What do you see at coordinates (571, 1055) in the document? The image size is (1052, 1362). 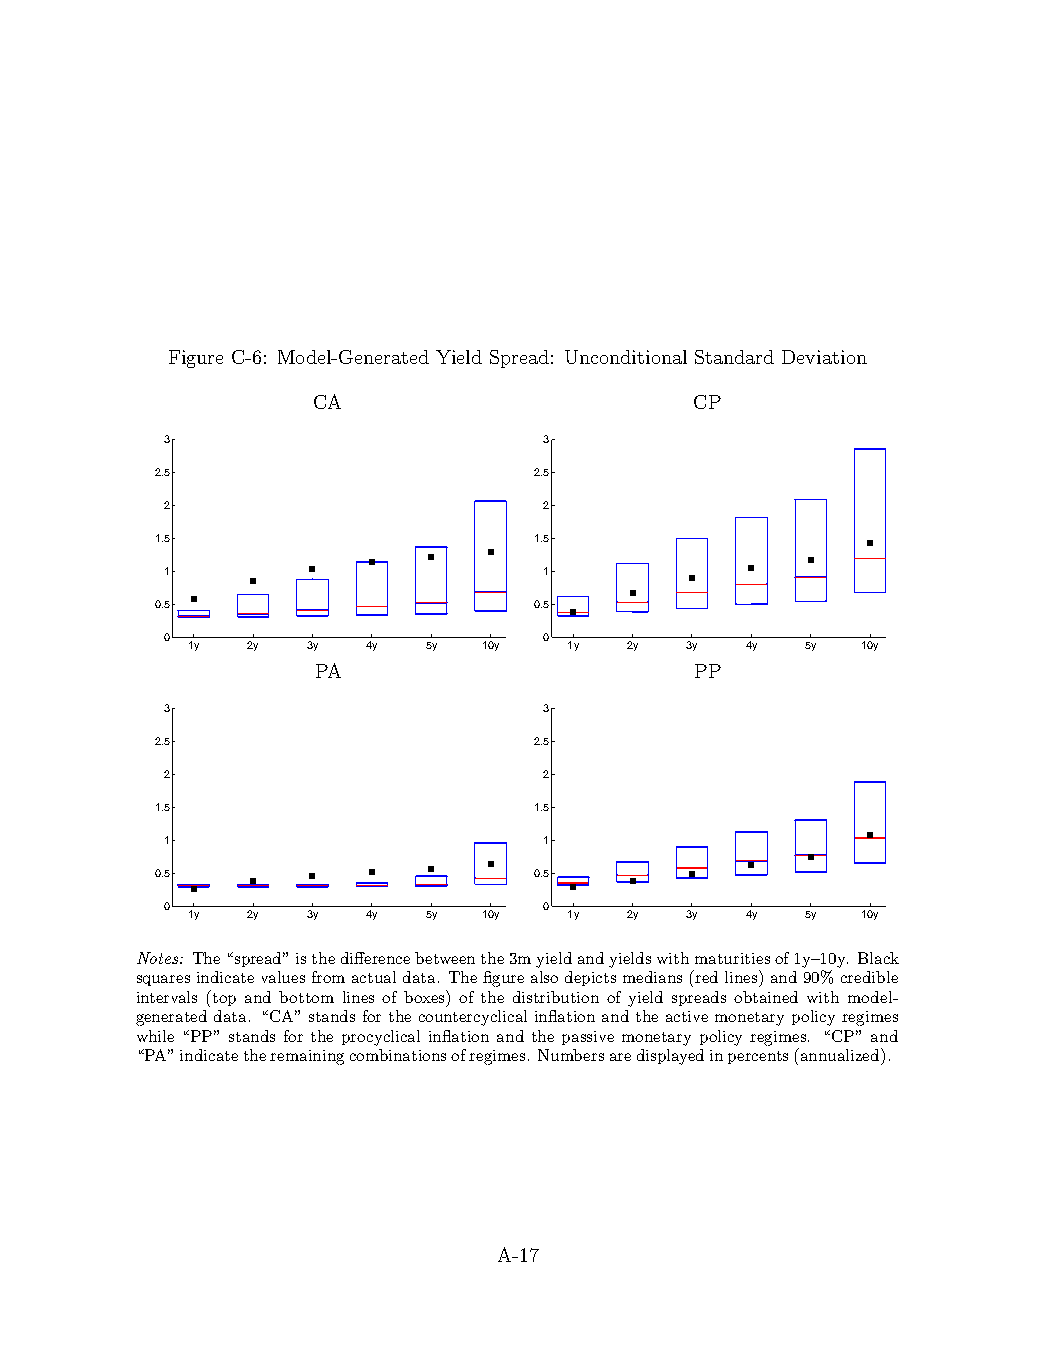 I see `Numbers` at bounding box center [571, 1055].
